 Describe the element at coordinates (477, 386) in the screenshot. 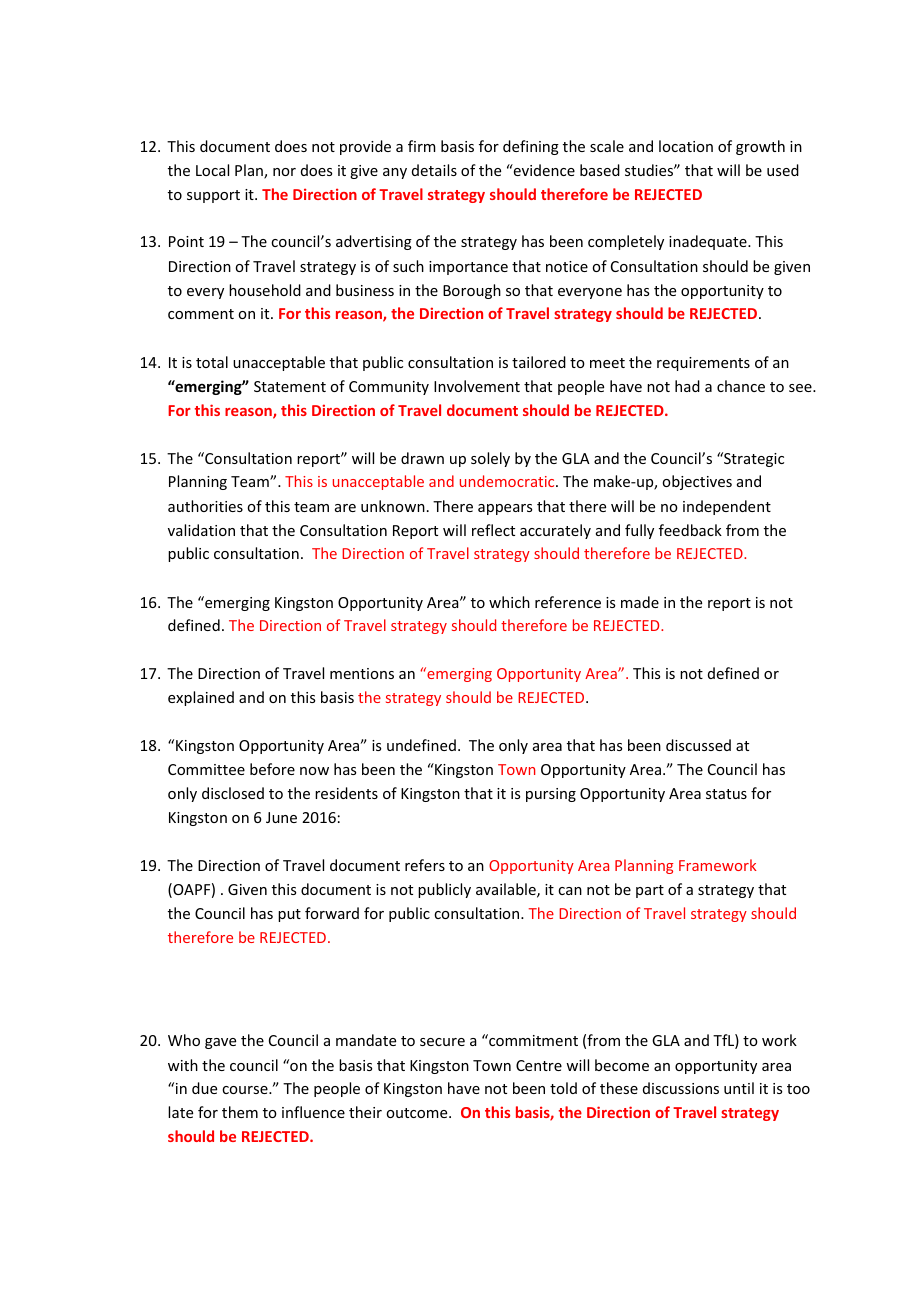

I see `Involvement` at that location.
